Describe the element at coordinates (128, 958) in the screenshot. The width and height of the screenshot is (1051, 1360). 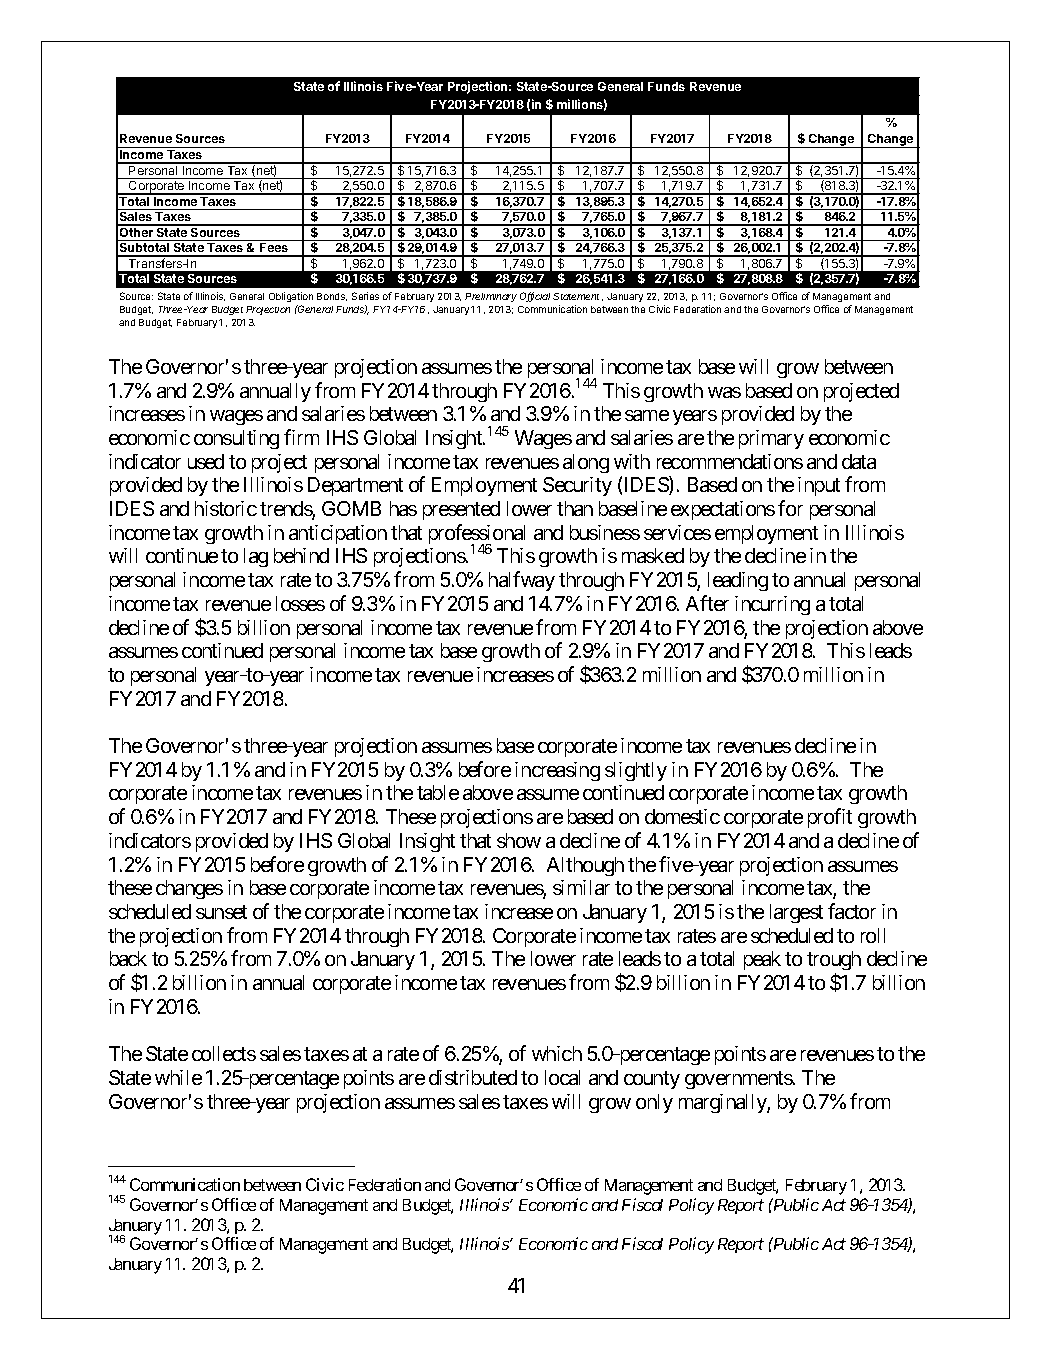
I see `back` at that location.
